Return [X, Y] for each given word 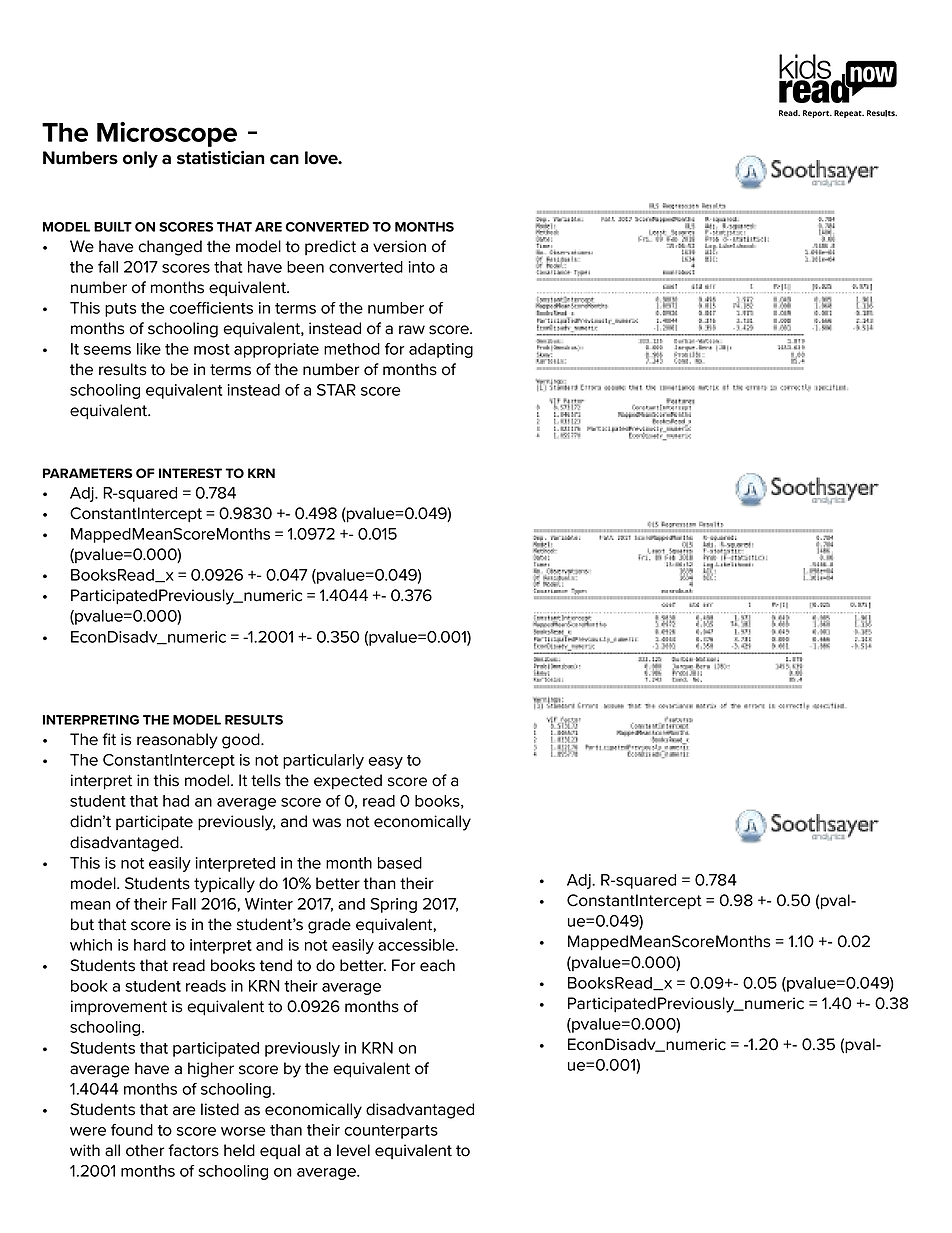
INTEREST [190, 473]
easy [385, 763]
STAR [336, 390]
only [140, 159]
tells [266, 780]
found [132, 1130]
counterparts [391, 1132]
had [176, 801]
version [399, 246]
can [284, 159]
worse [243, 1131]
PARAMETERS [87, 473]
